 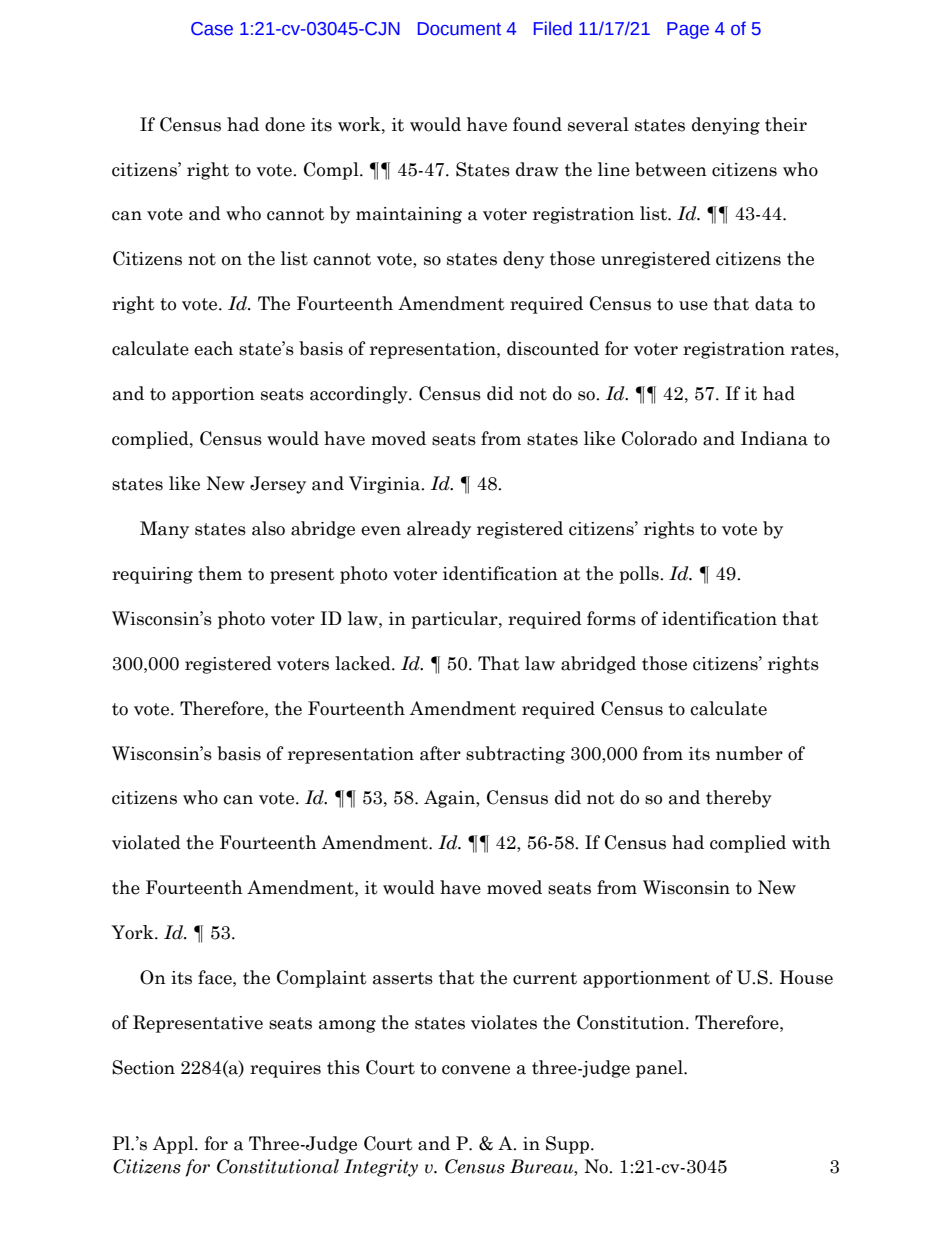 I want to click on them, so click(x=220, y=573).
